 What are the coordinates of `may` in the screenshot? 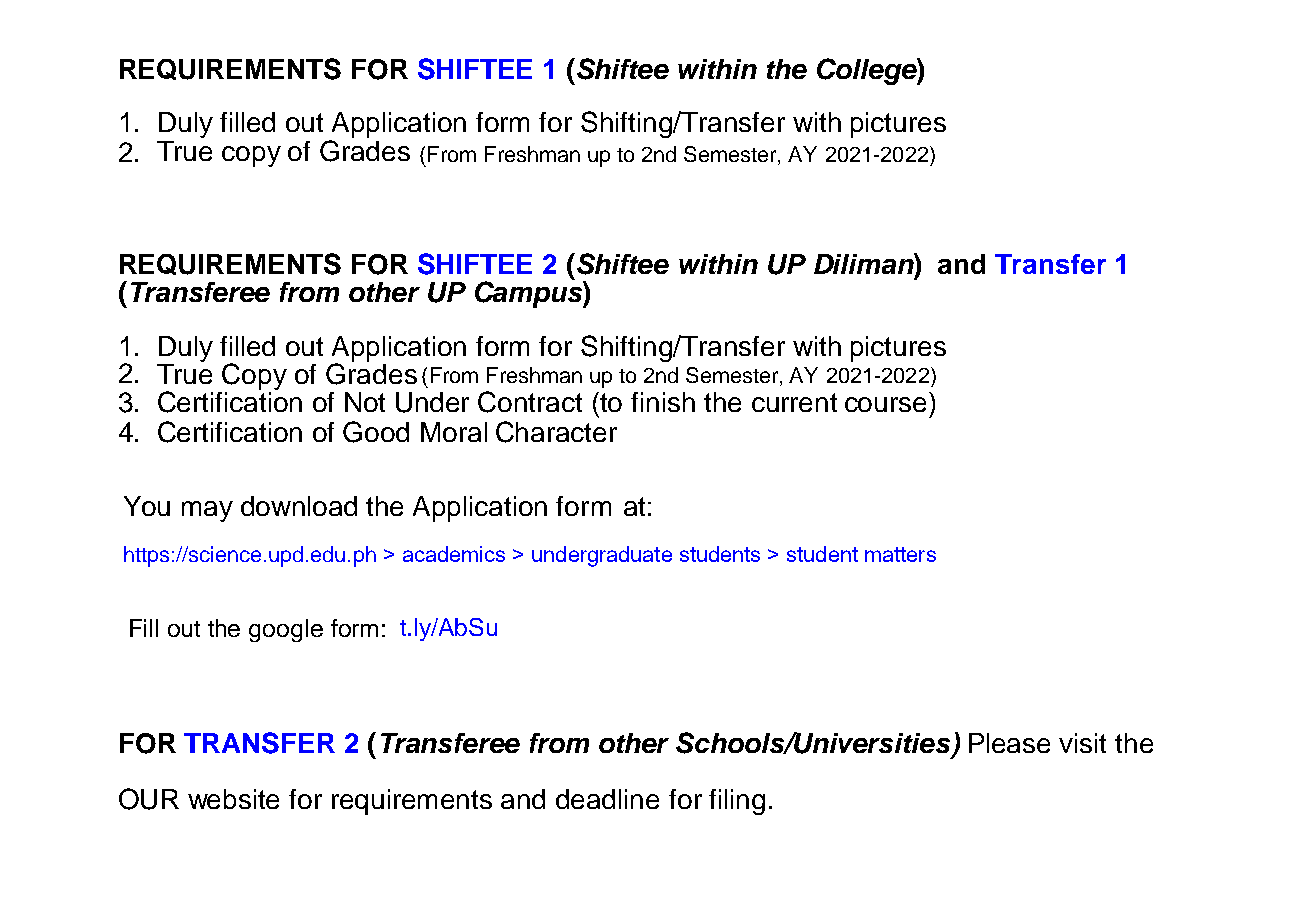 It's located at (207, 511).
